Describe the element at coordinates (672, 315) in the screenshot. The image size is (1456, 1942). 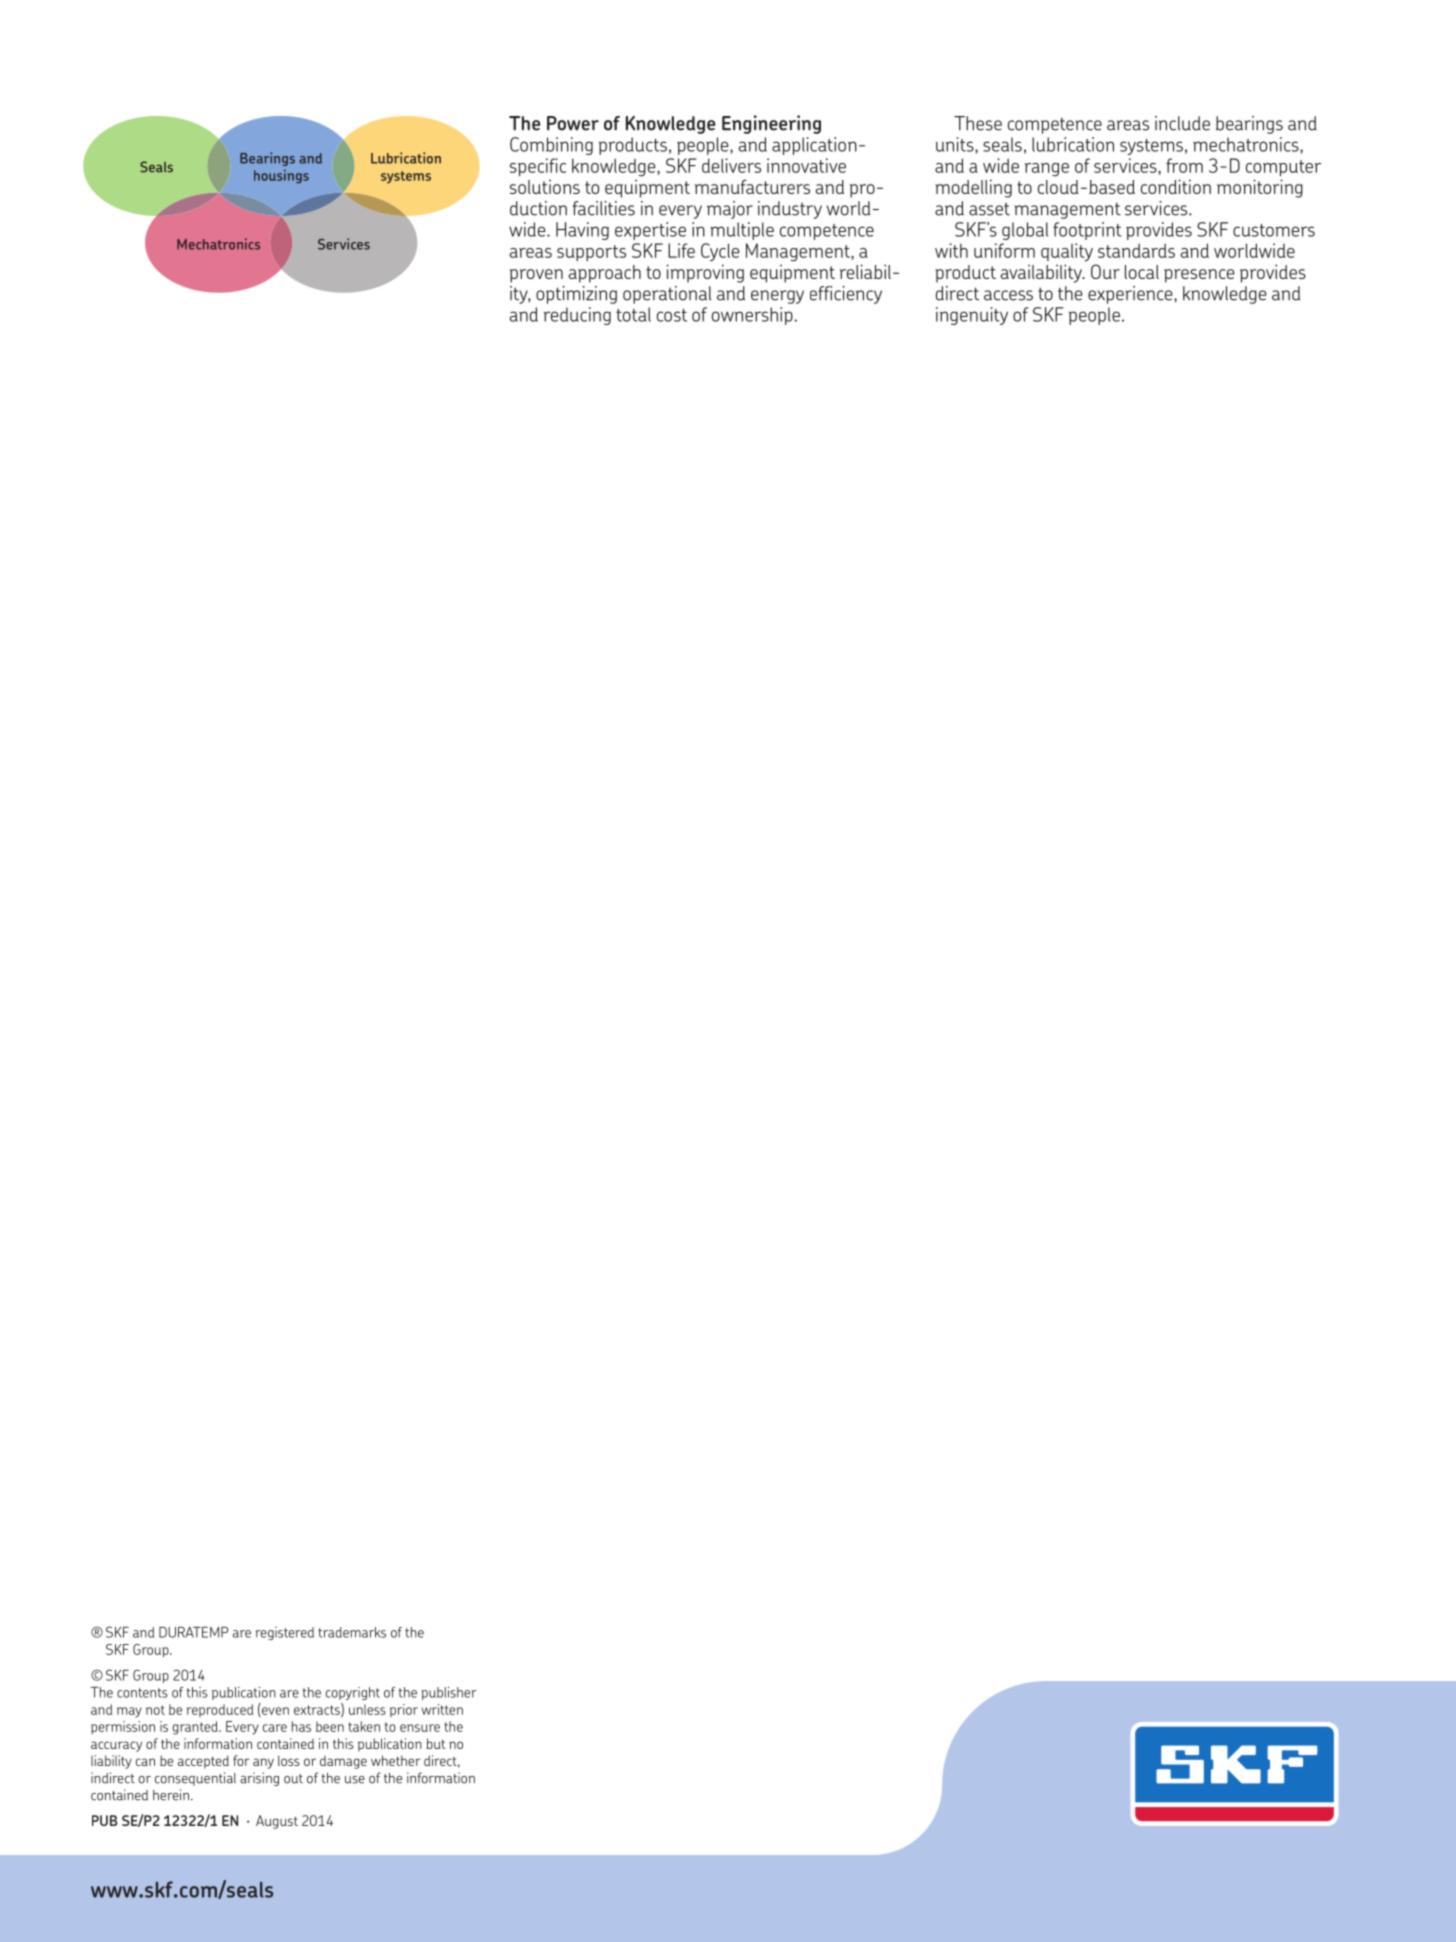
I see `cost` at that location.
